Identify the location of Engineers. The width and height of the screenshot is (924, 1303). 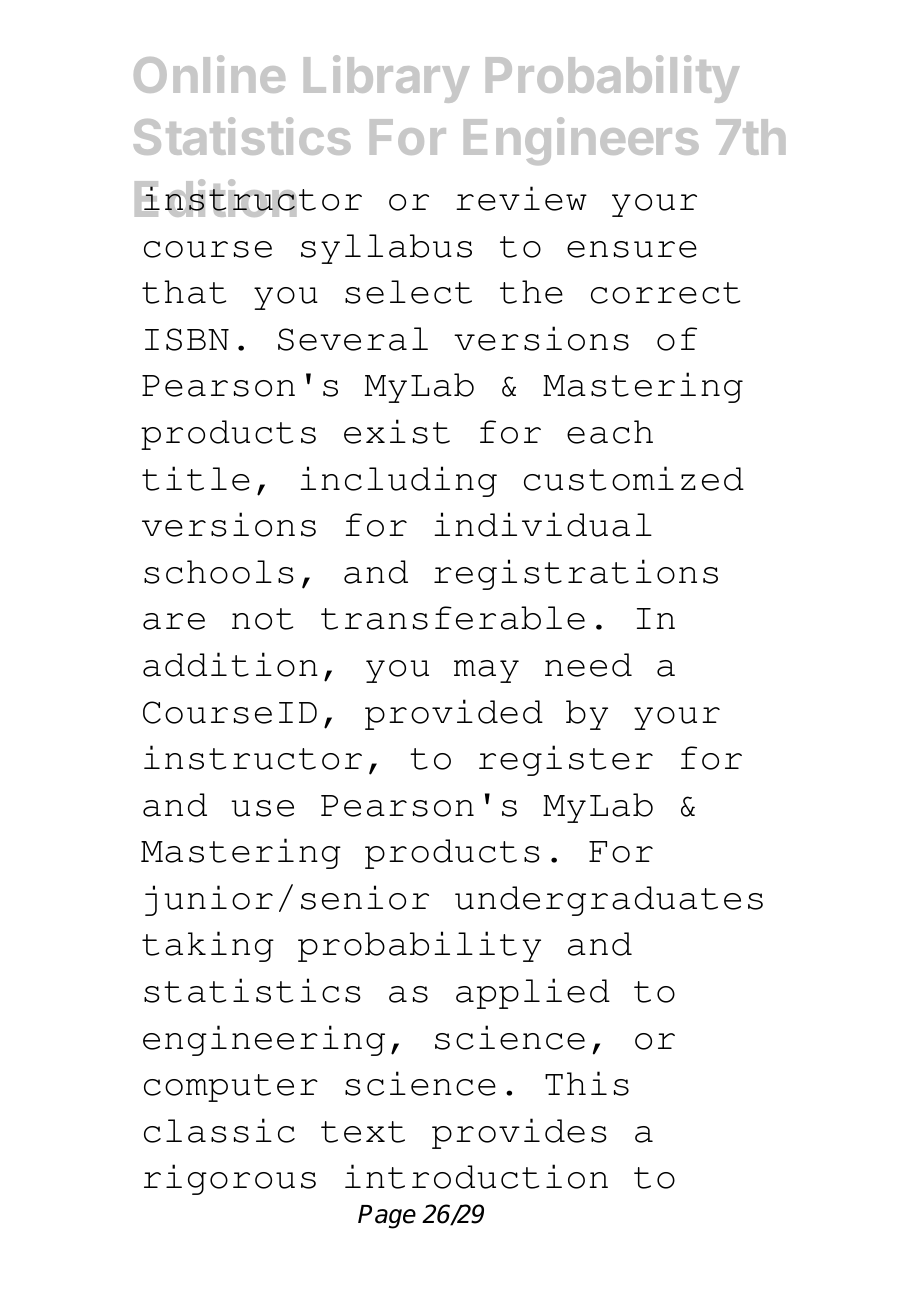
(581, 141).
